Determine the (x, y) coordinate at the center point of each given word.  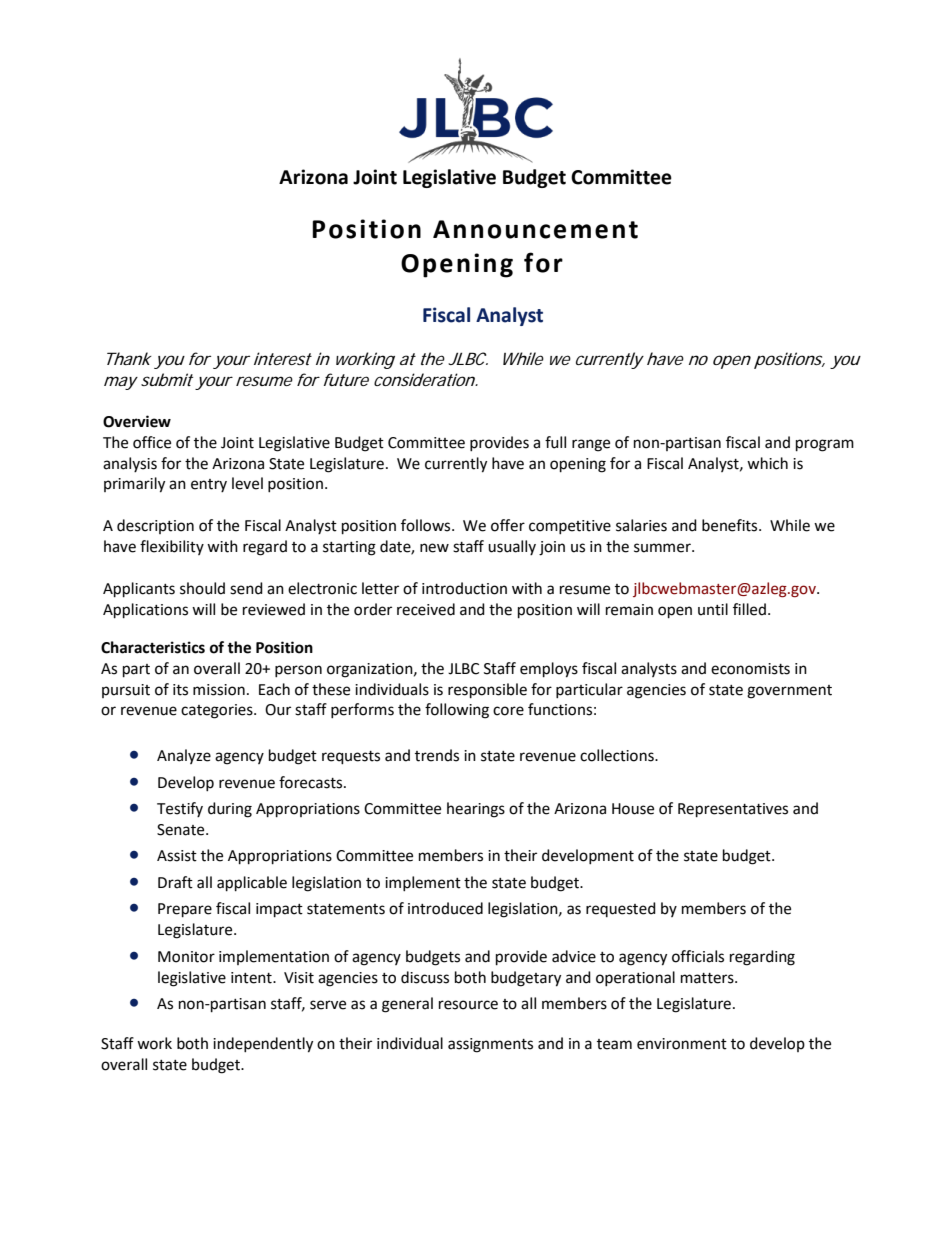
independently (263, 1045)
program (825, 445)
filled (749, 609)
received (426, 609)
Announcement (535, 229)
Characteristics (153, 647)
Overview (137, 421)
